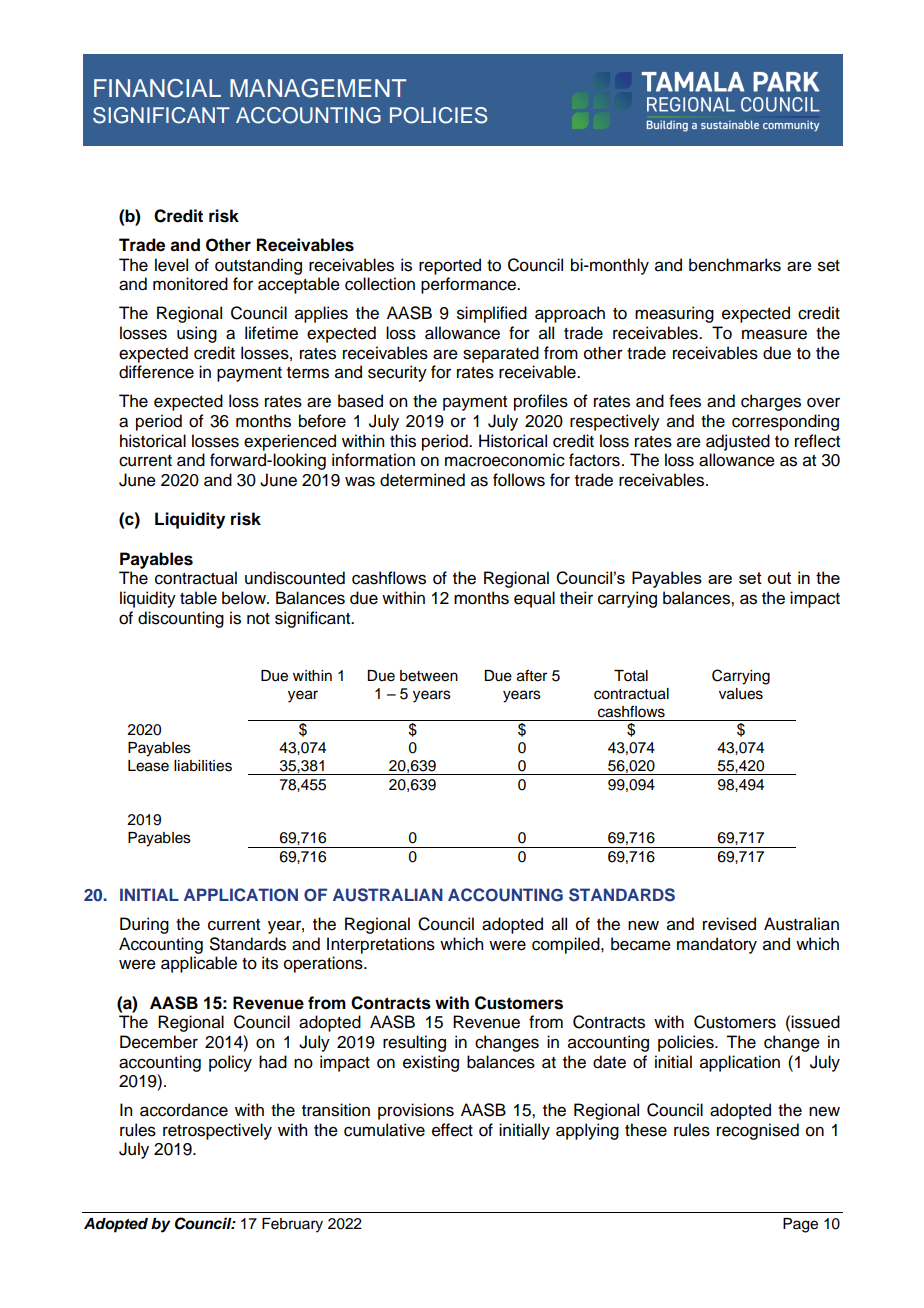  I want to click on not, so click(258, 619).
